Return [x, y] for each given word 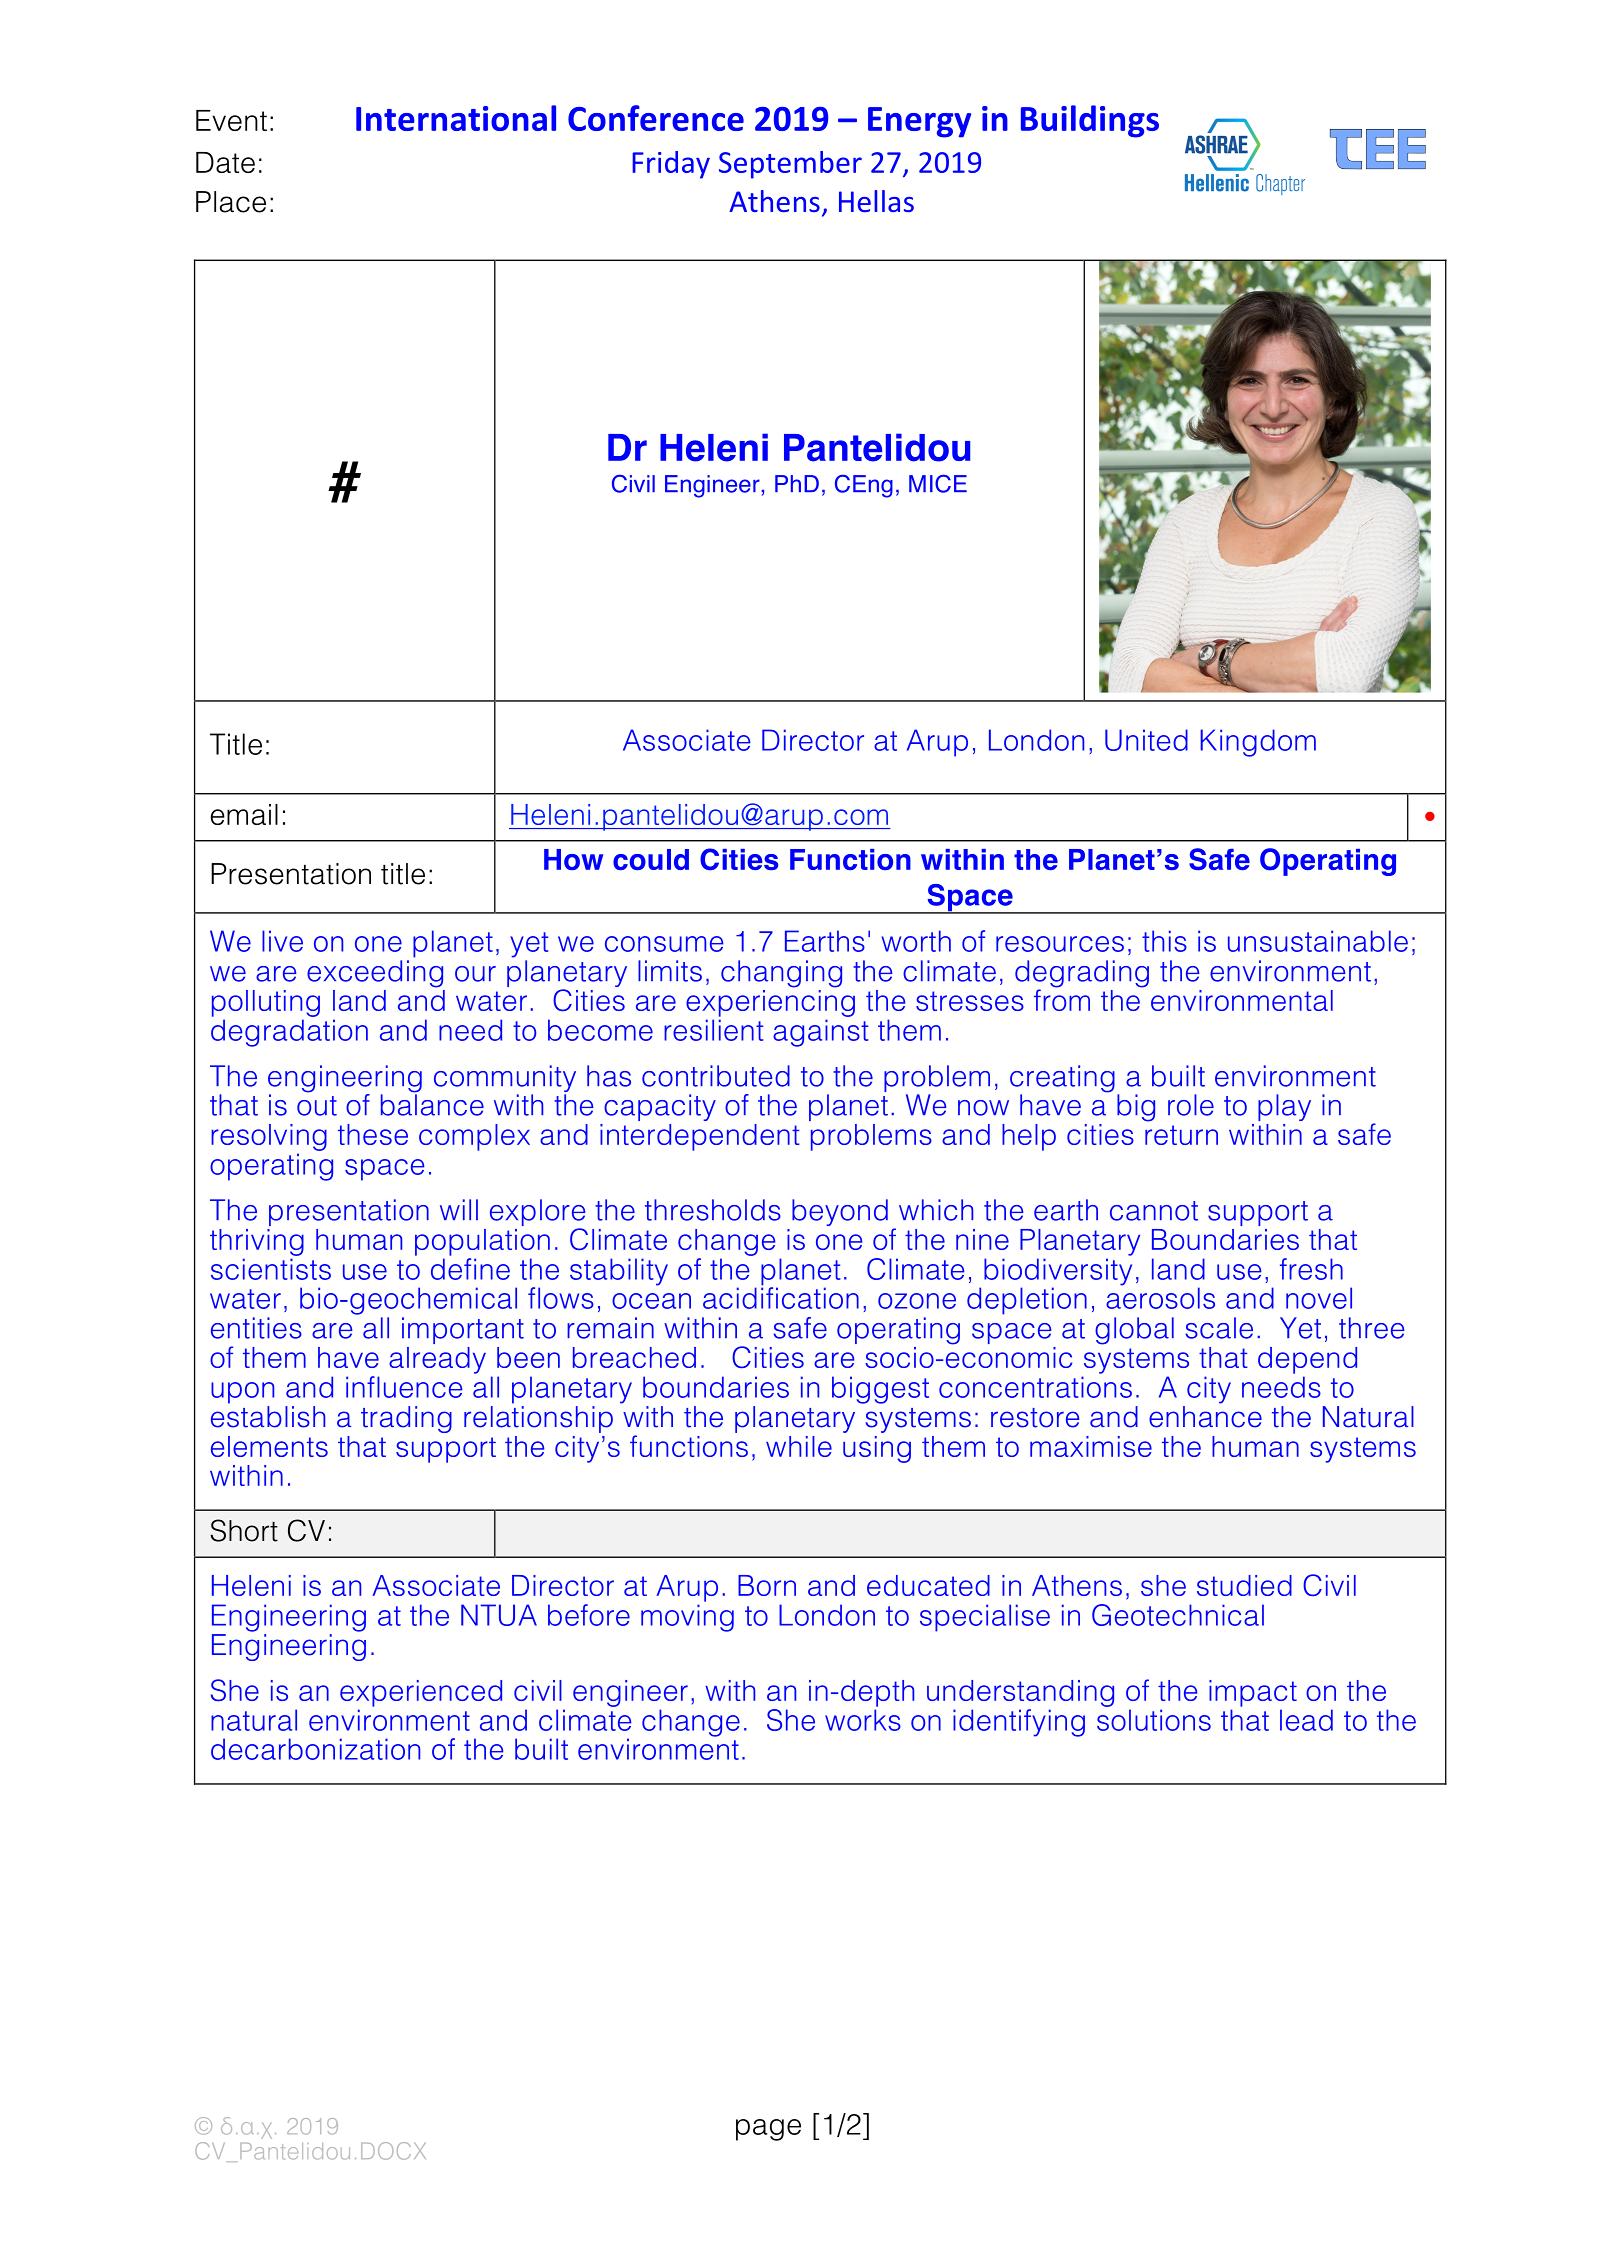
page [768, 2130]
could [651, 859]
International [456, 118]
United [1146, 740]
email [244, 814]
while [799, 1446]
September [790, 165]
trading [406, 1419]
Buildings [1090, 121]
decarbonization [315, 1749]
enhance [1205, 1417]
